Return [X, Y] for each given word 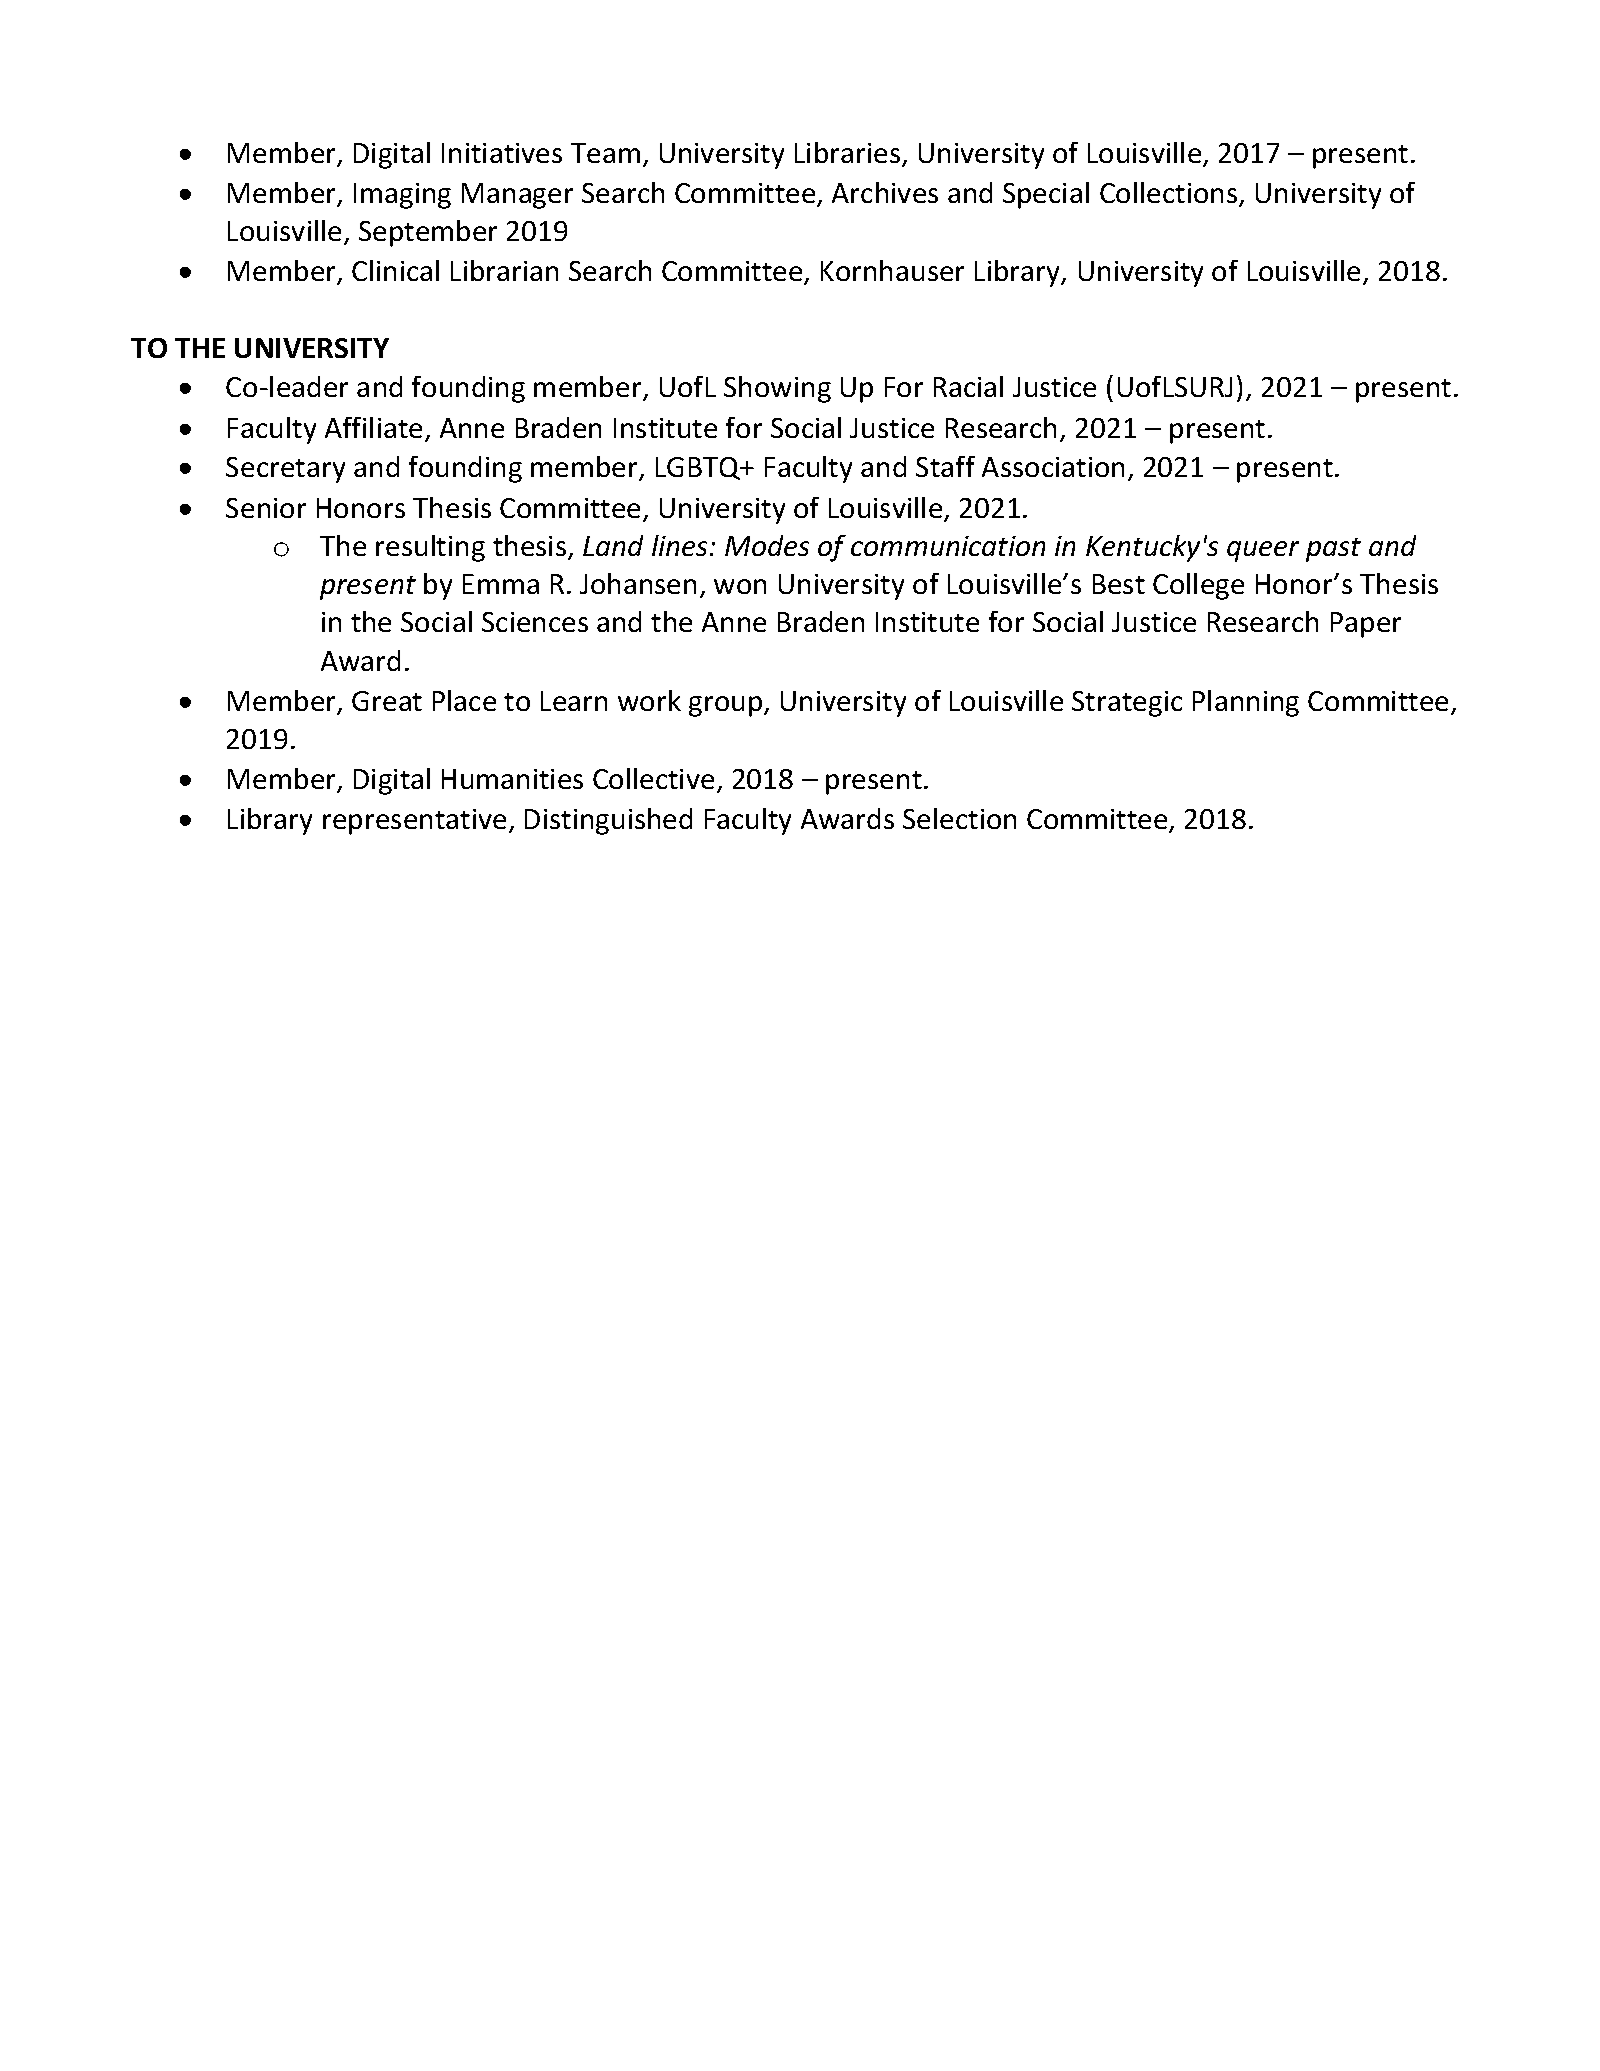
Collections [1170, 194]
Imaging [402, 196]
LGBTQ [699, 468]
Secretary [285, 470]
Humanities [512, 779]
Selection [959, 818]
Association [1053, 467]
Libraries [849, 154]
